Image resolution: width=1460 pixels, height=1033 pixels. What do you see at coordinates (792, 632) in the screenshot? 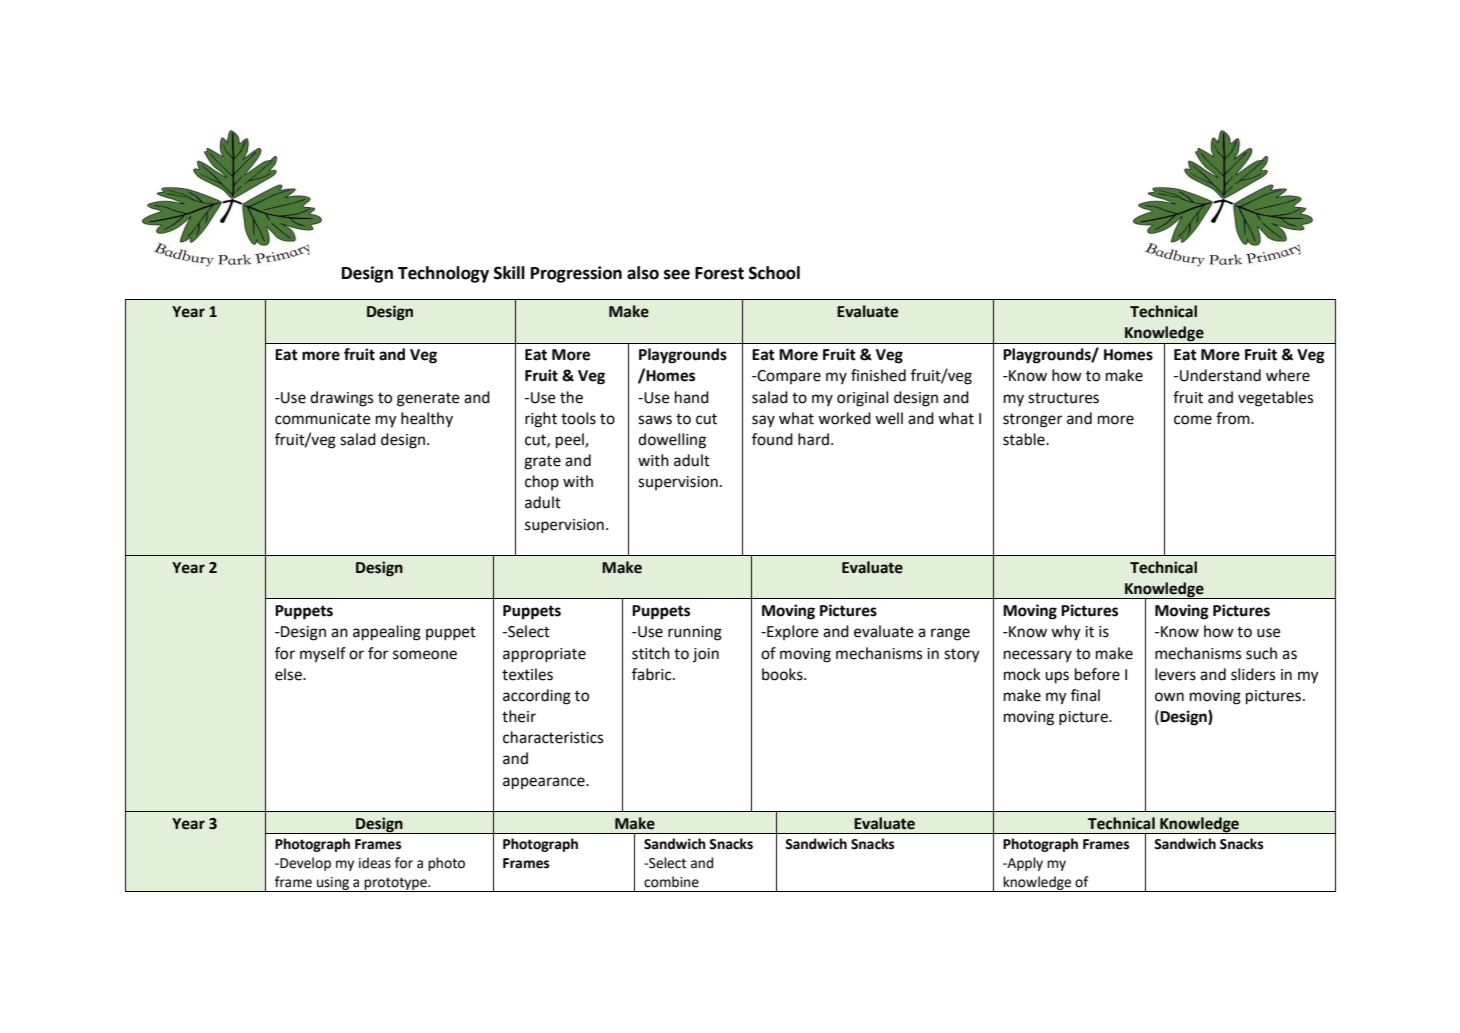
I see `Explore` at bounding box center [792, 632].
